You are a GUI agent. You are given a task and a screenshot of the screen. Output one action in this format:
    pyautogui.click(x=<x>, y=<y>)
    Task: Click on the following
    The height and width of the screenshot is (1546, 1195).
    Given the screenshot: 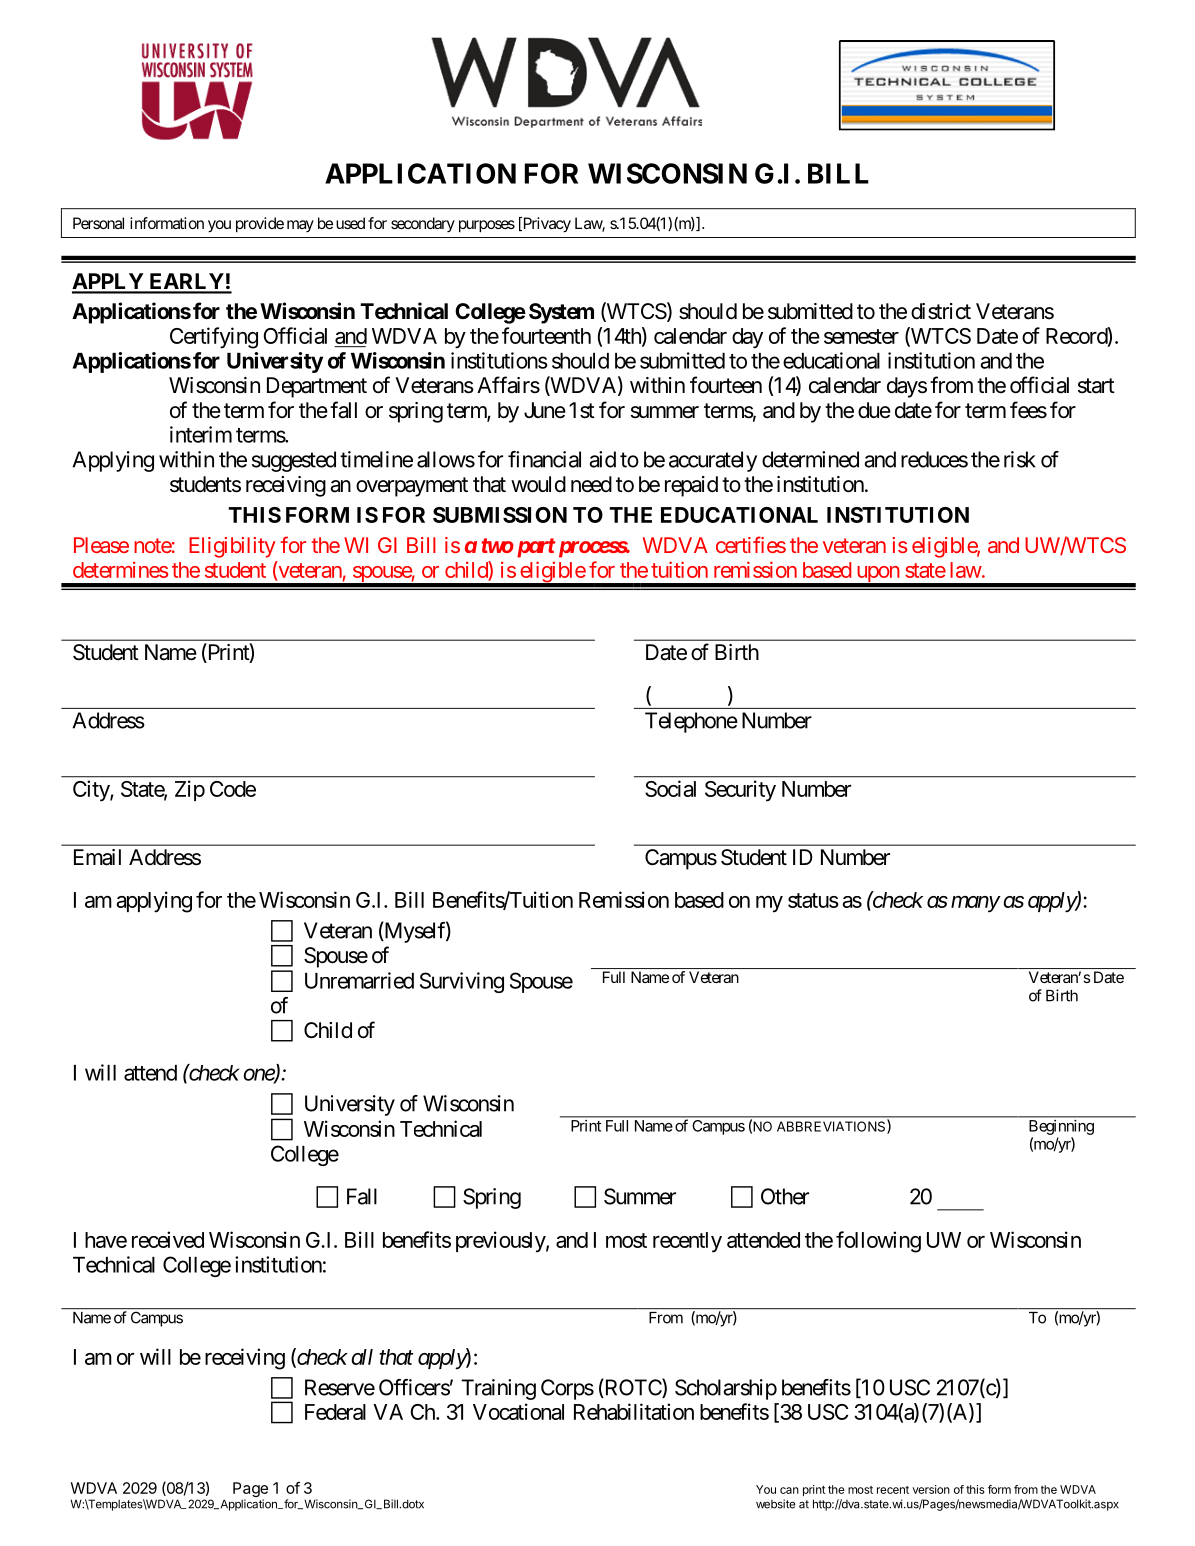 What is the action you would take?
    pyautogui.click(x=878, y=1242)
